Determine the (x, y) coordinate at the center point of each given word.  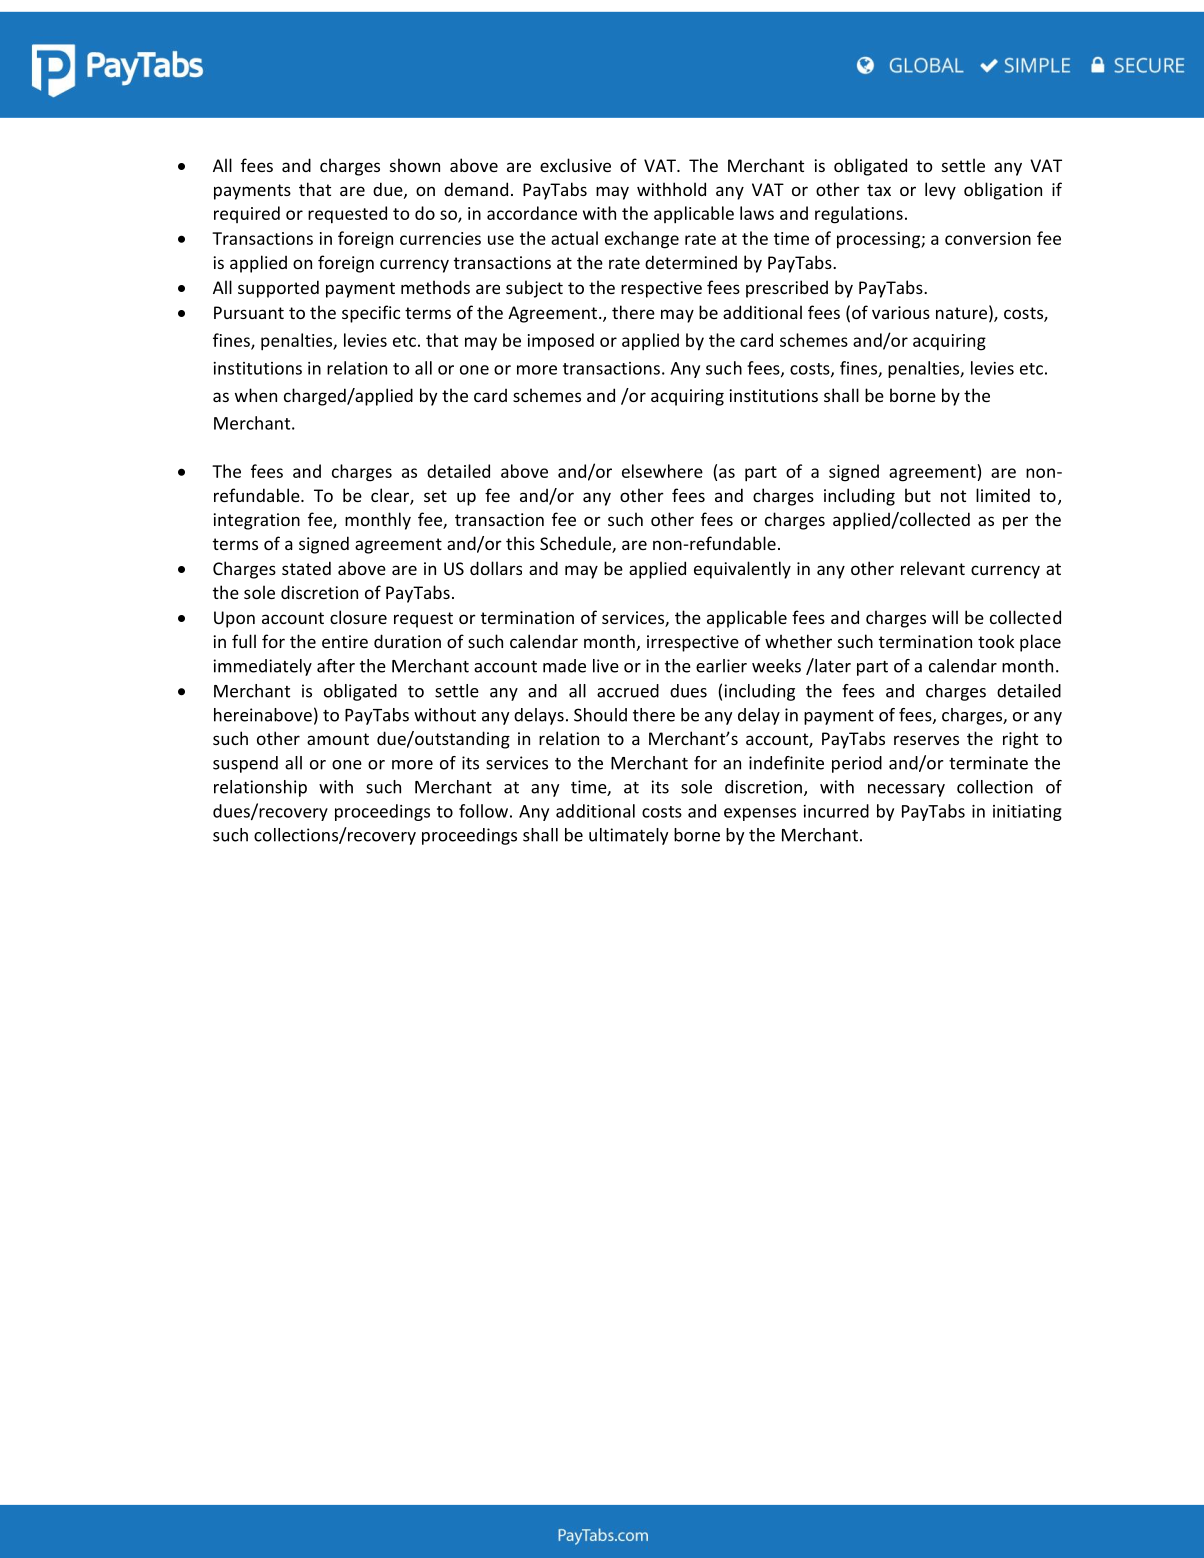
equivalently (742, 570)
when (256, 395)
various (901, 312)
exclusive (575, 165)
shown (415, 165)
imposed (561, 342)
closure (358, 617)
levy (940, 191)
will (945, 617)
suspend (245, 764)
